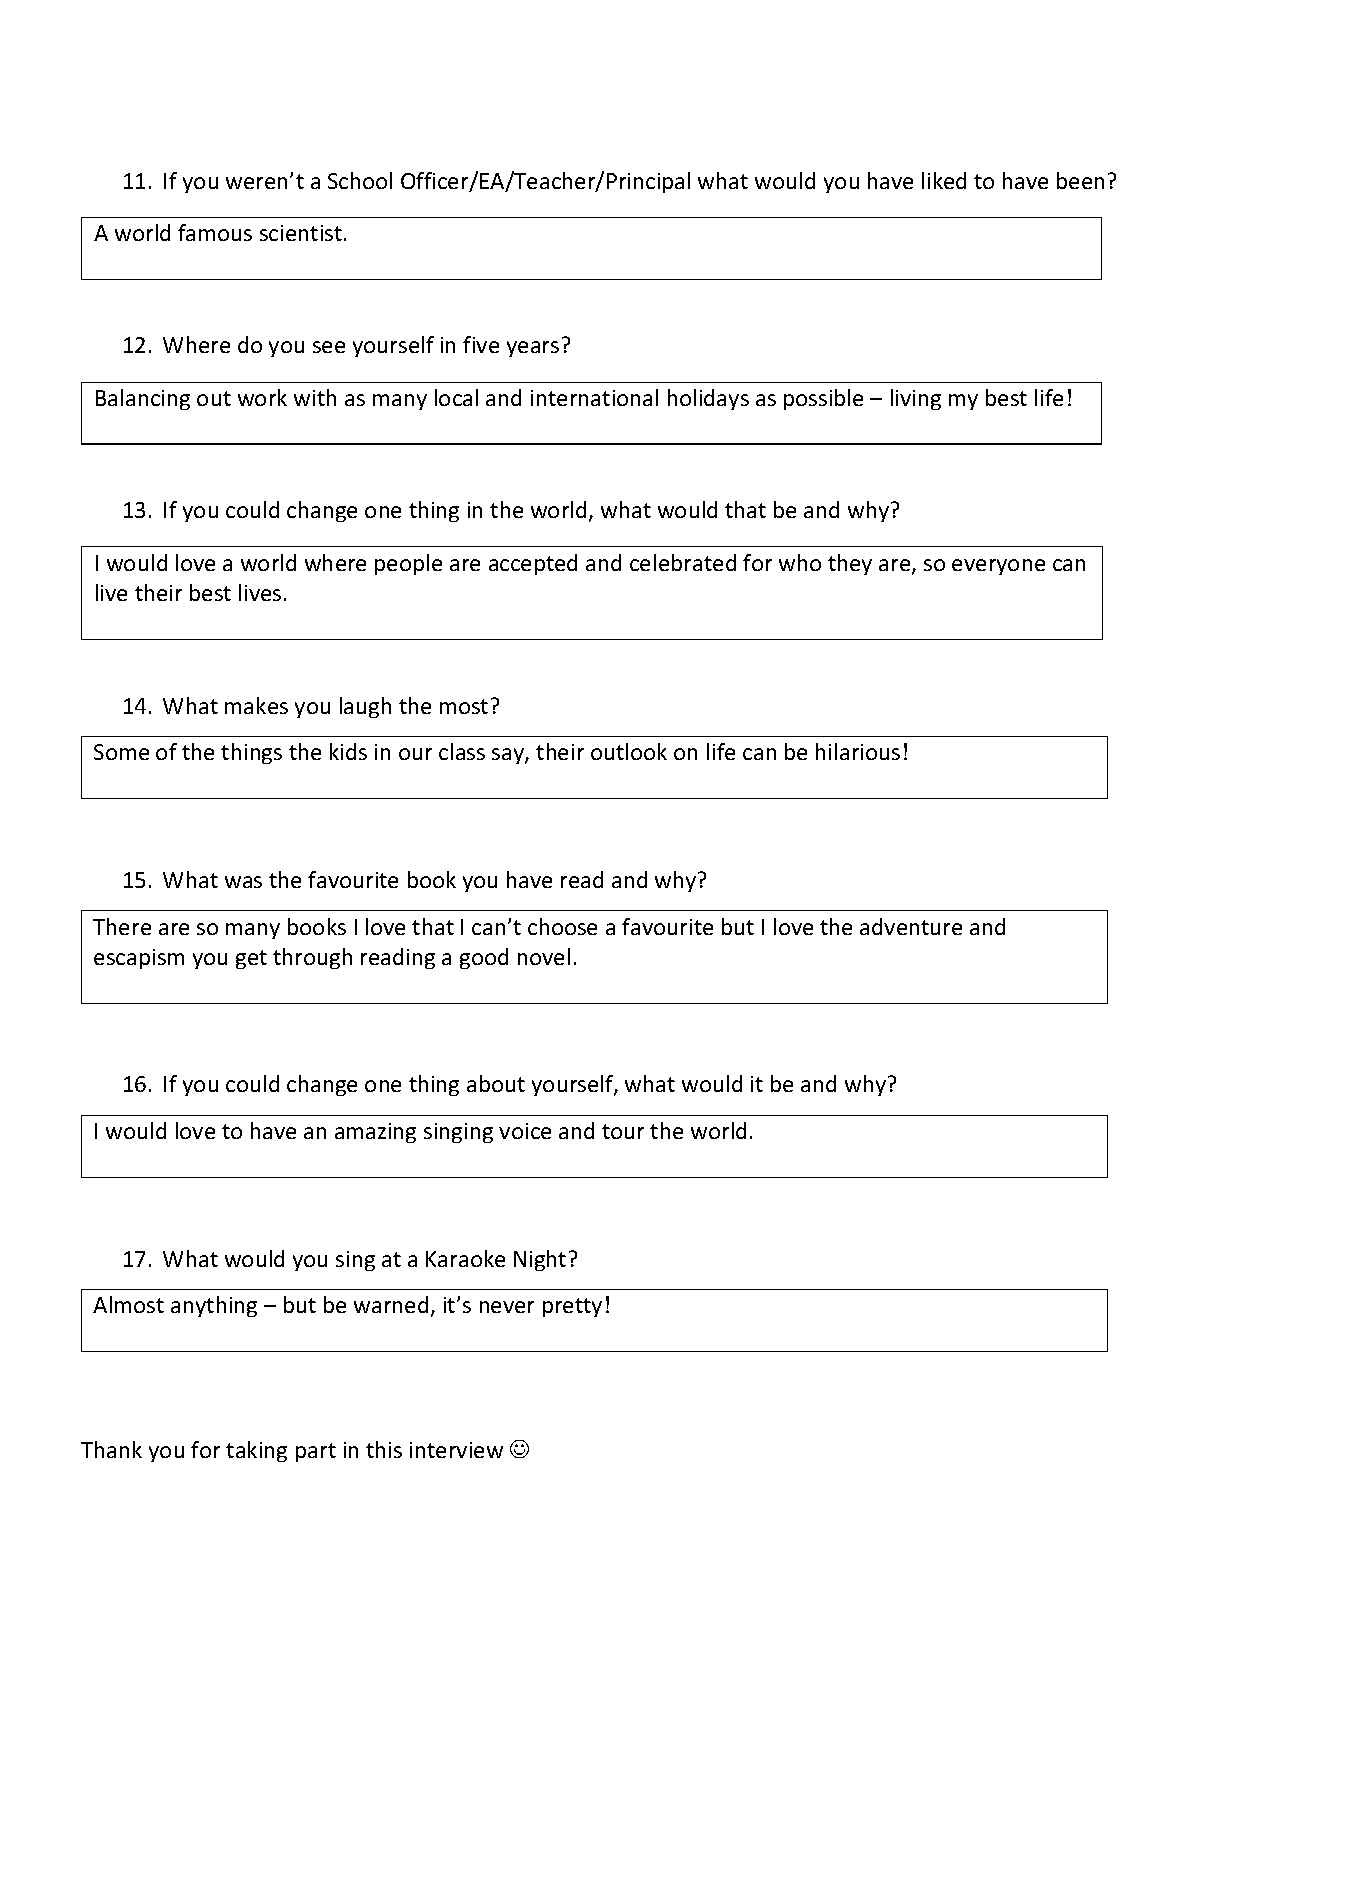  I want to click on years, so click(533, 349).
